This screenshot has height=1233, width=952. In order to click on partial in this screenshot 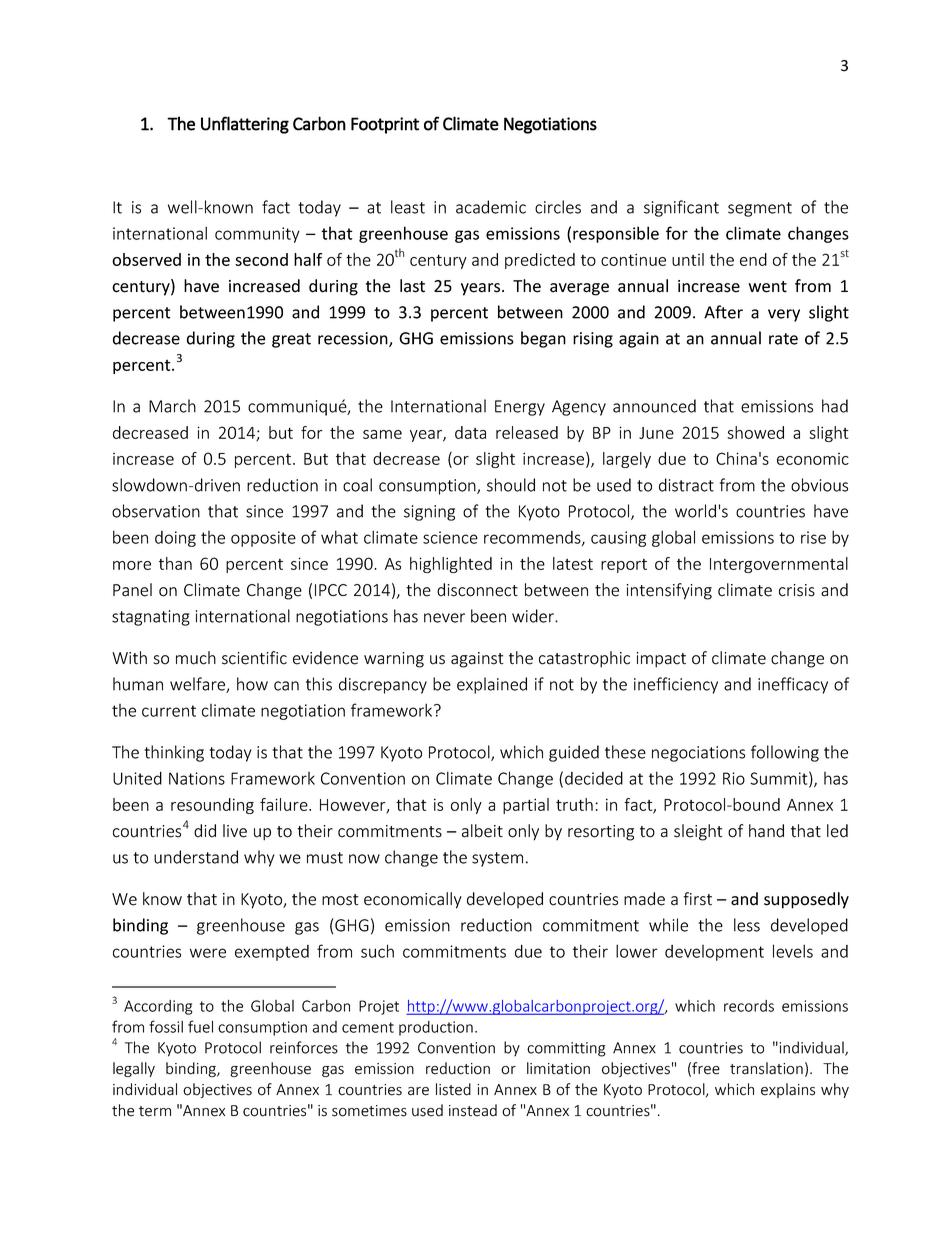, I will do `click(526, 806)`.
